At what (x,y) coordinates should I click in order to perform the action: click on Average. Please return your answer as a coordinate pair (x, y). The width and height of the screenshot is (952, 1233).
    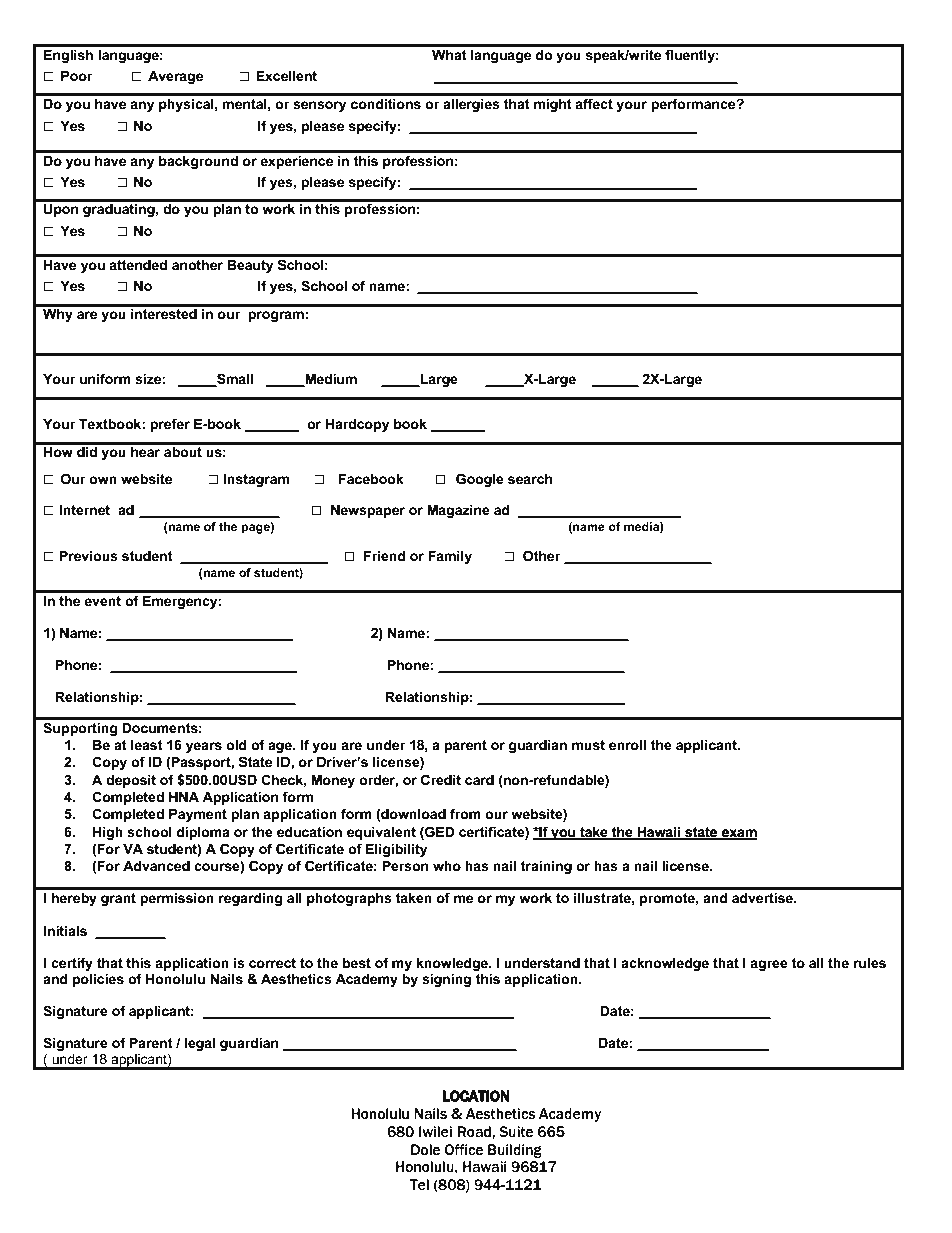
    Looking at the image, I should click on (175, 77).
